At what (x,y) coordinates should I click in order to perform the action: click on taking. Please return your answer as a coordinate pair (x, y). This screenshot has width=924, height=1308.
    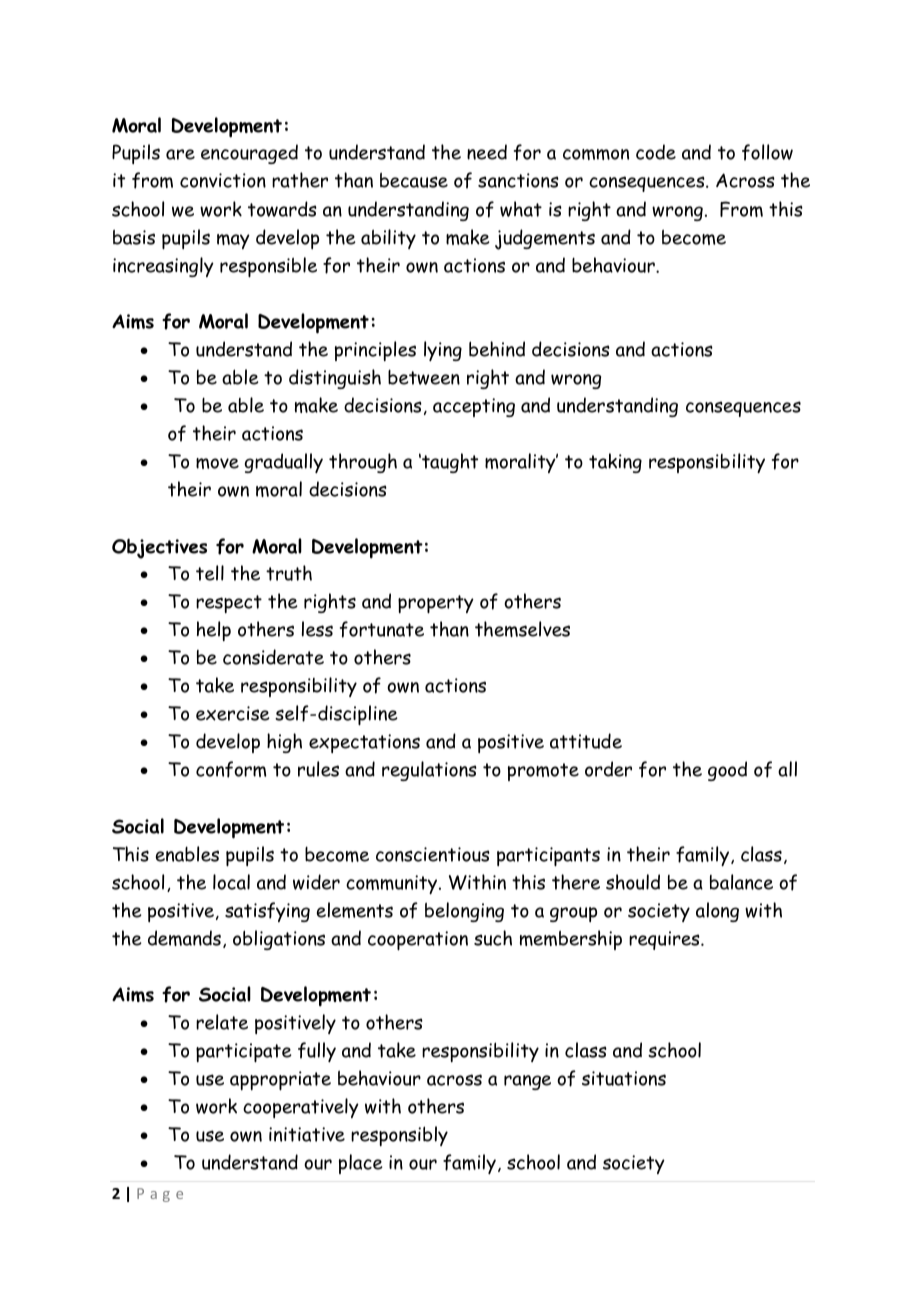
    Looking at the image, I should click on (615, 463).
